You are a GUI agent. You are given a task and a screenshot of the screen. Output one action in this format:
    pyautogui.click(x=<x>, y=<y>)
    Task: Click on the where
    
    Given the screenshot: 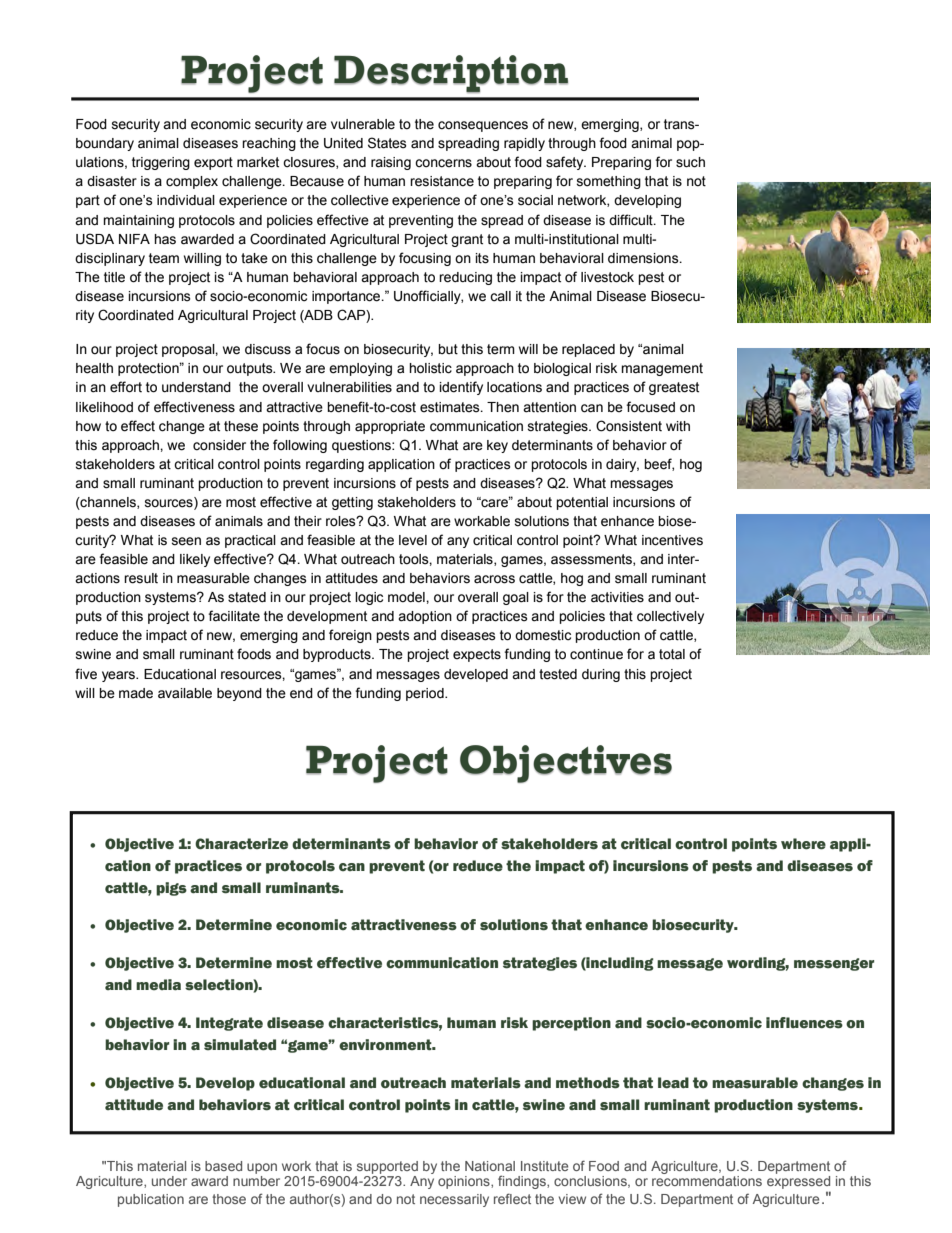 What is the action you would take?
    pyautogui.click(x=803, y=844)
